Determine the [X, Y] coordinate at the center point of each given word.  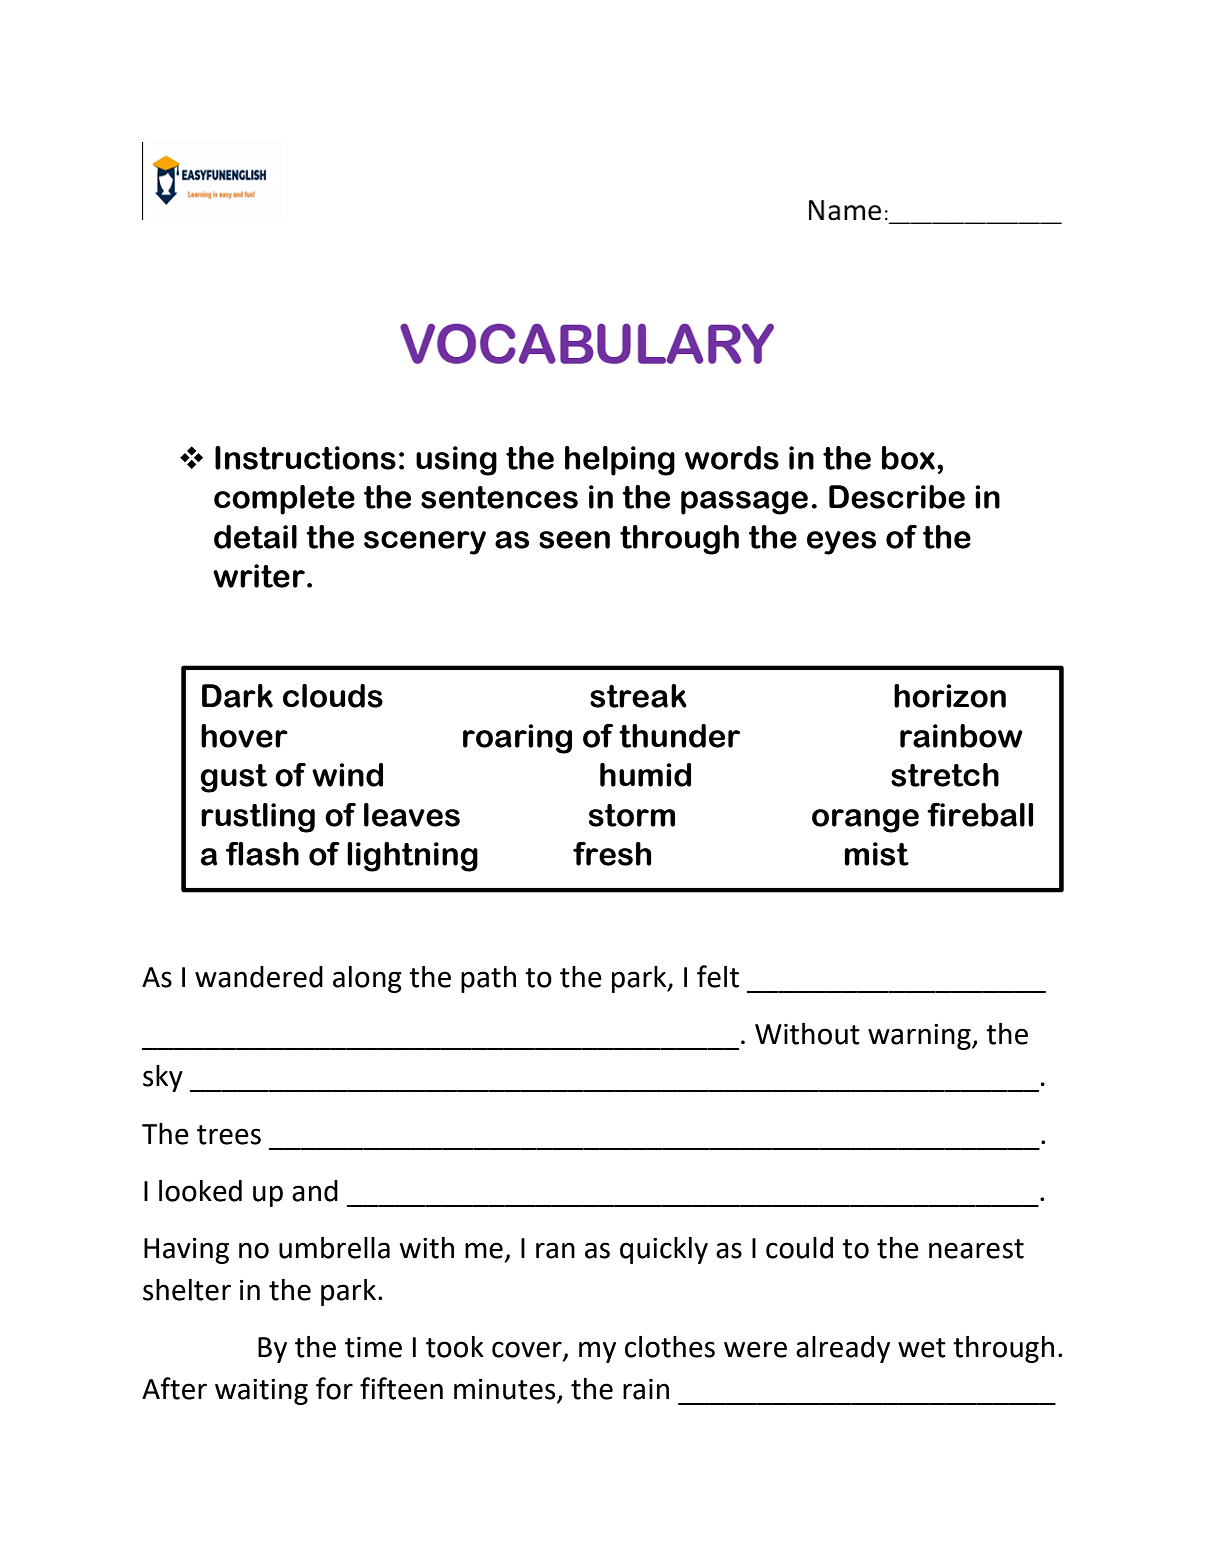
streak [638, 696]
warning [920, 1037]
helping [620, 461]
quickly [664, 1250]
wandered [259, 977]
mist [876, 854]
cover [528, 1350]
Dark [237, 696]
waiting [261, 1392]
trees [229, 1135]
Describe [897, 497]
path [488, 979]
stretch [945, 775]
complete [284, 500]
